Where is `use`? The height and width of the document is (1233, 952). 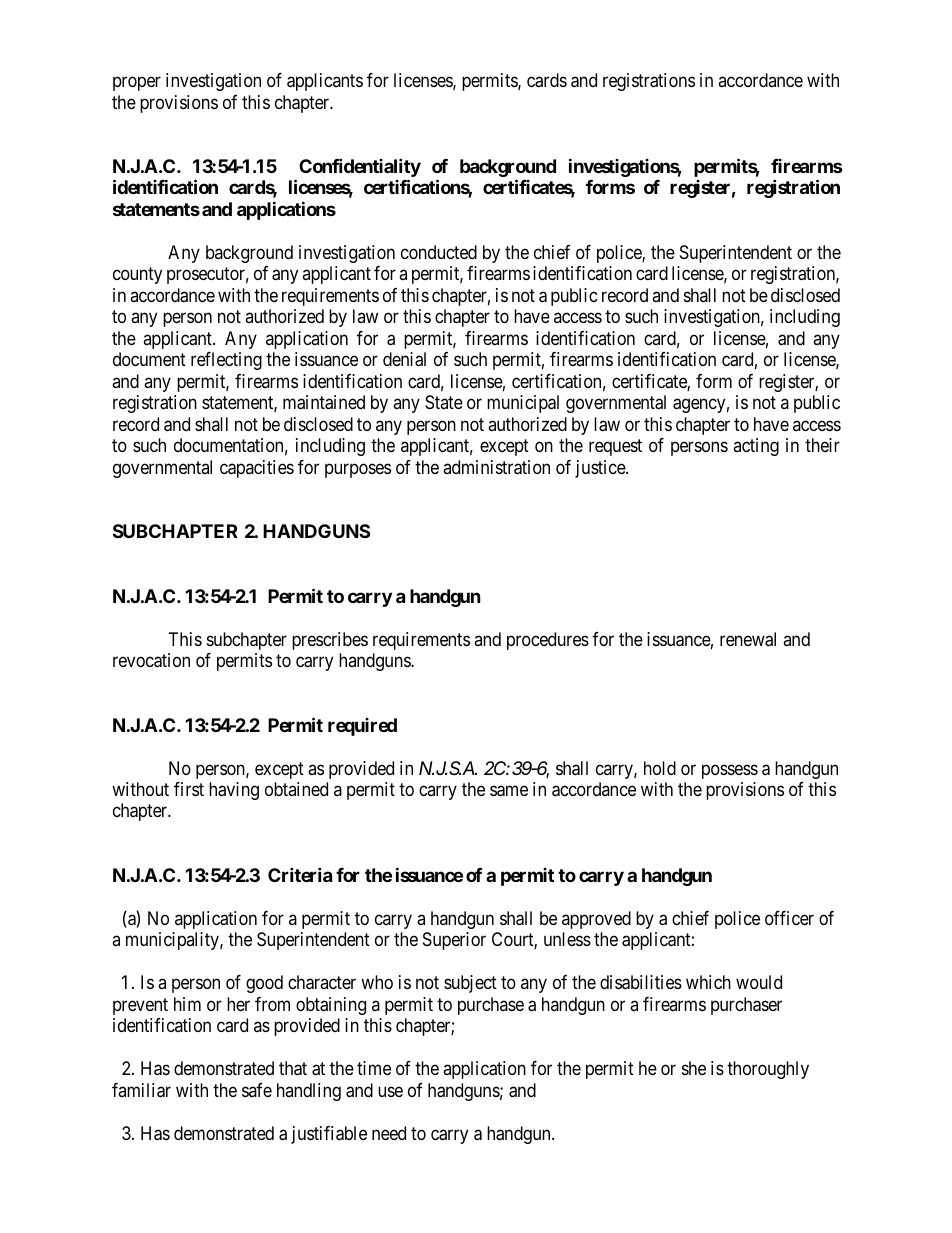
use is located at coordinates (390, 1091).
